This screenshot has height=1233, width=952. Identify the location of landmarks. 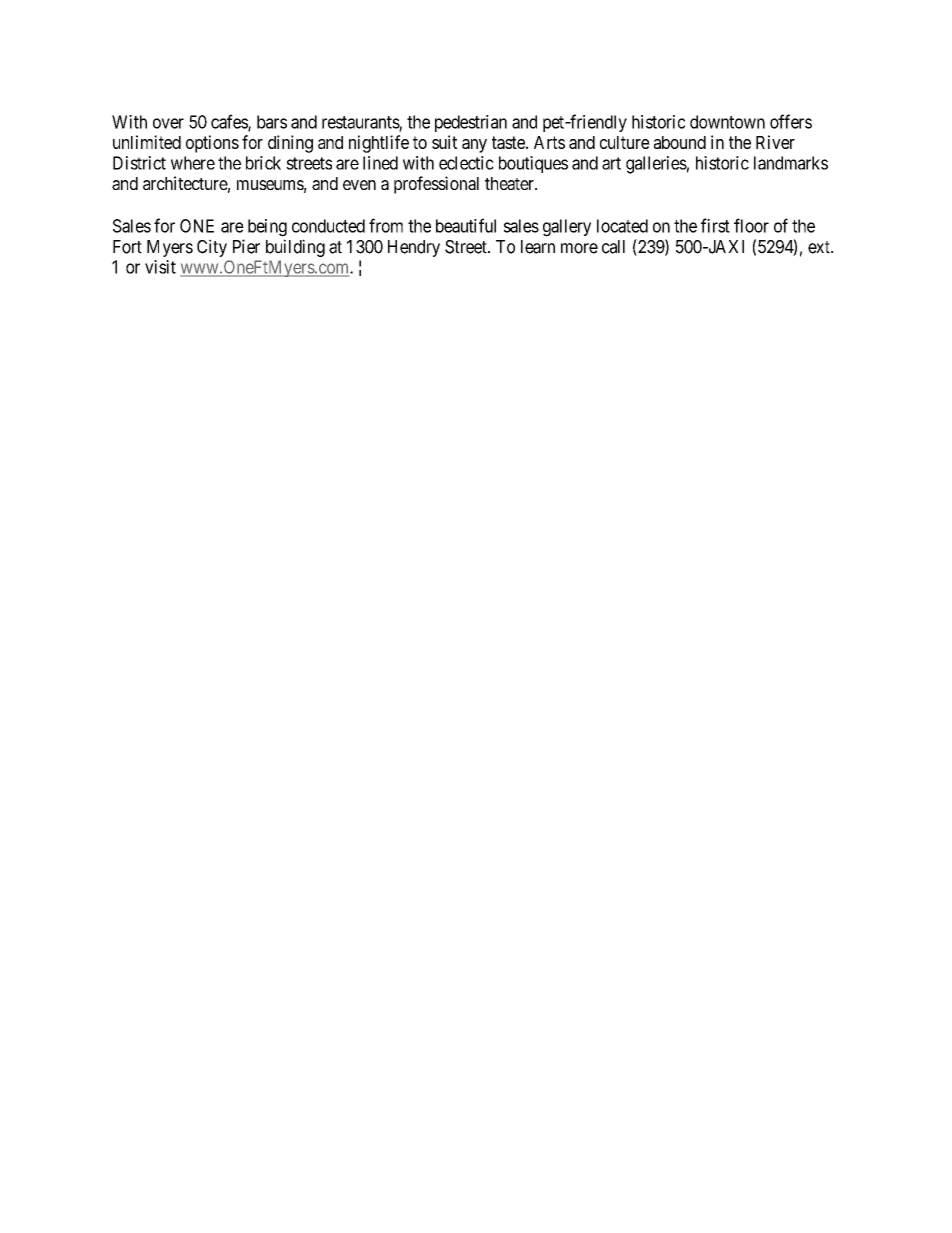
(791, 163).
